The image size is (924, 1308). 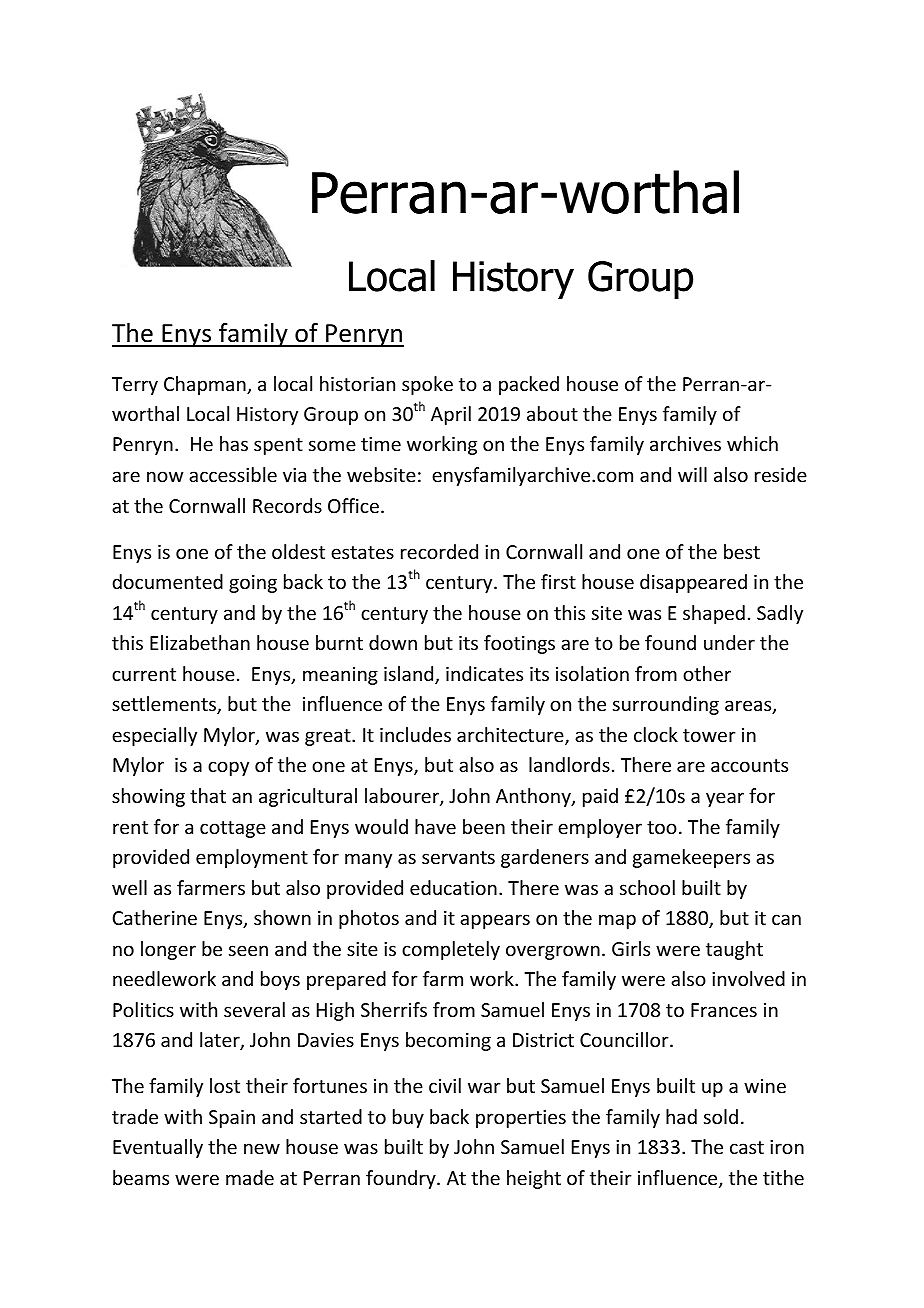 I want to click on archives, so click(x=685, y=443).
